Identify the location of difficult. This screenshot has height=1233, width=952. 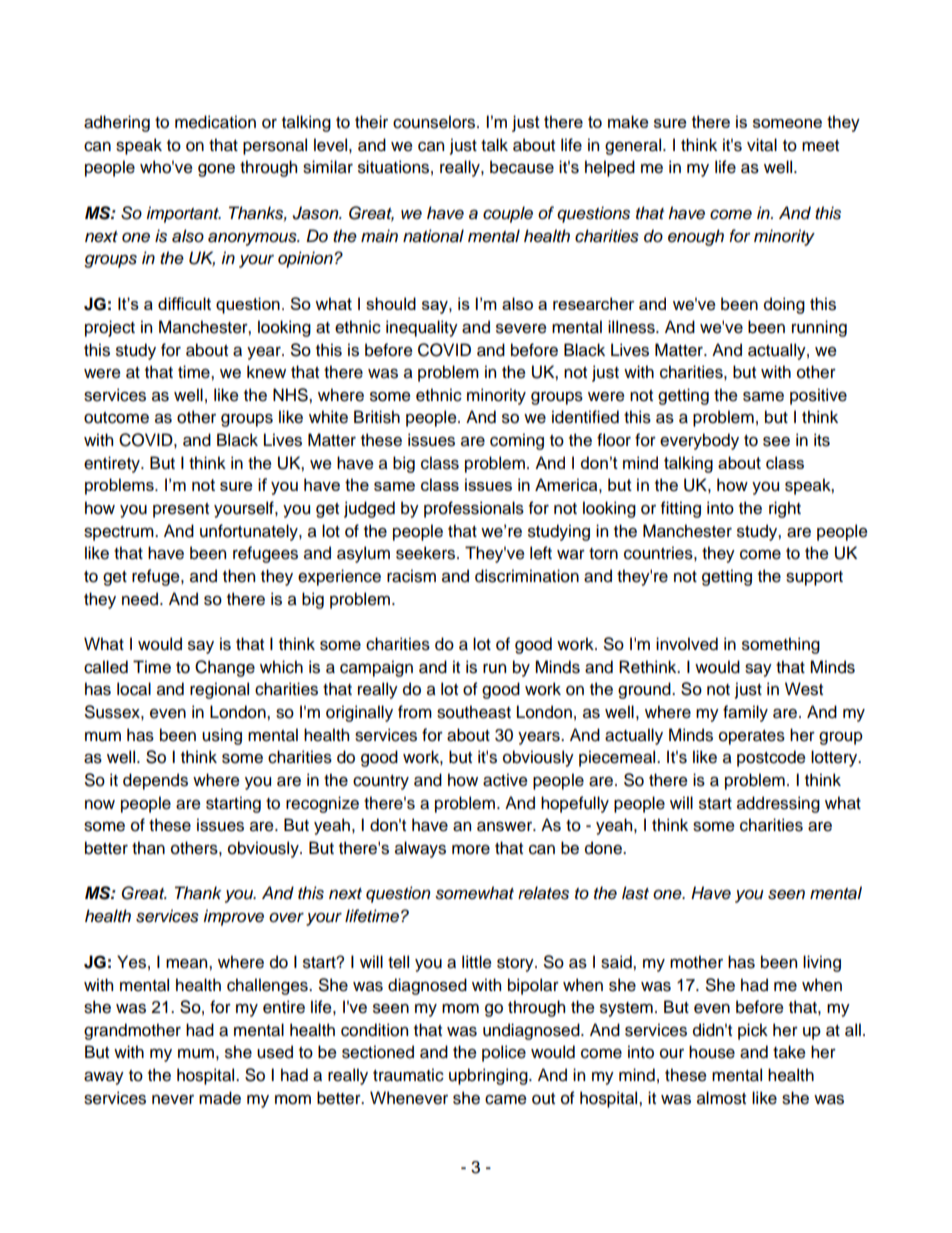
(184, 303).
